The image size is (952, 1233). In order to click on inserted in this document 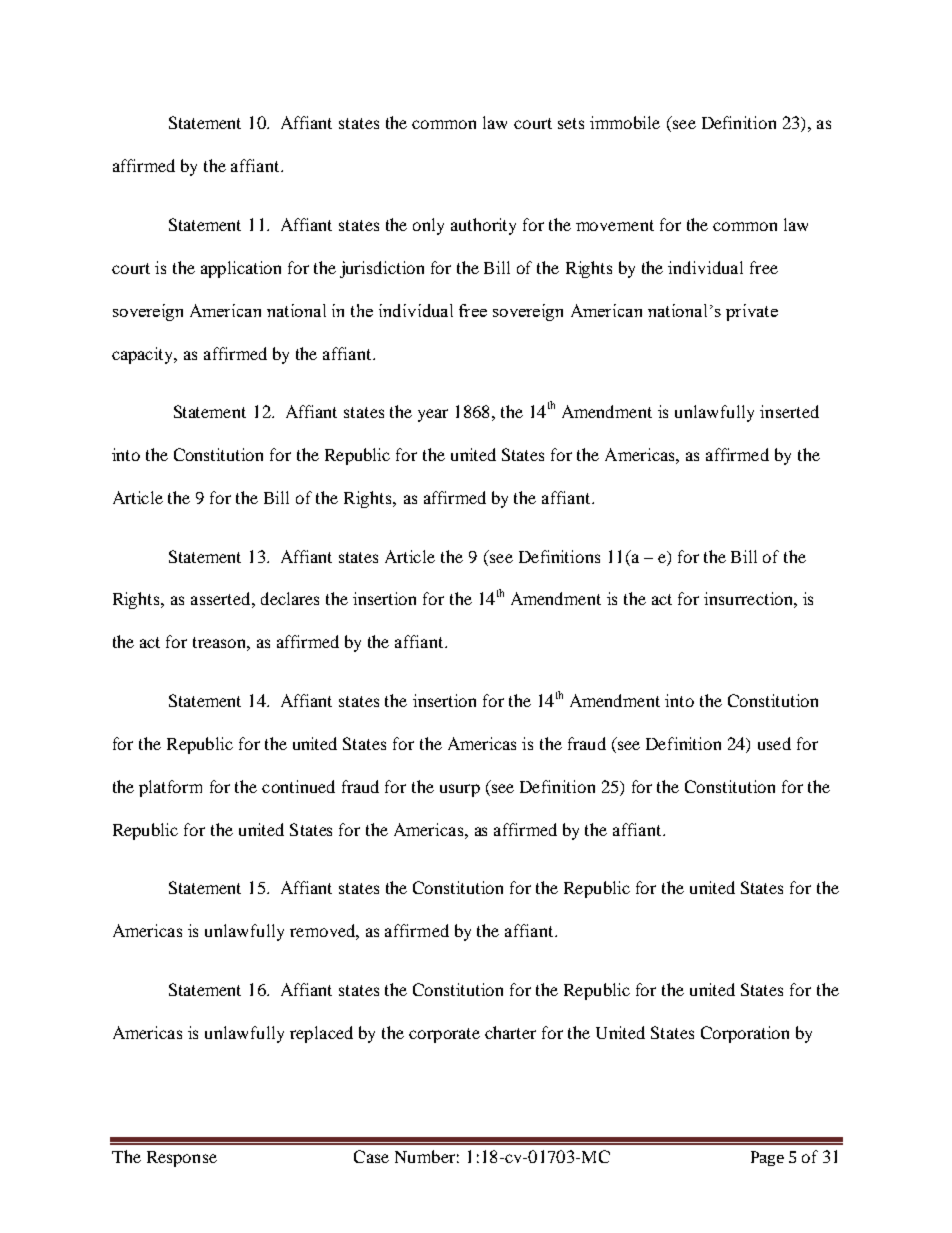, I will do `click(789, 411)`.
